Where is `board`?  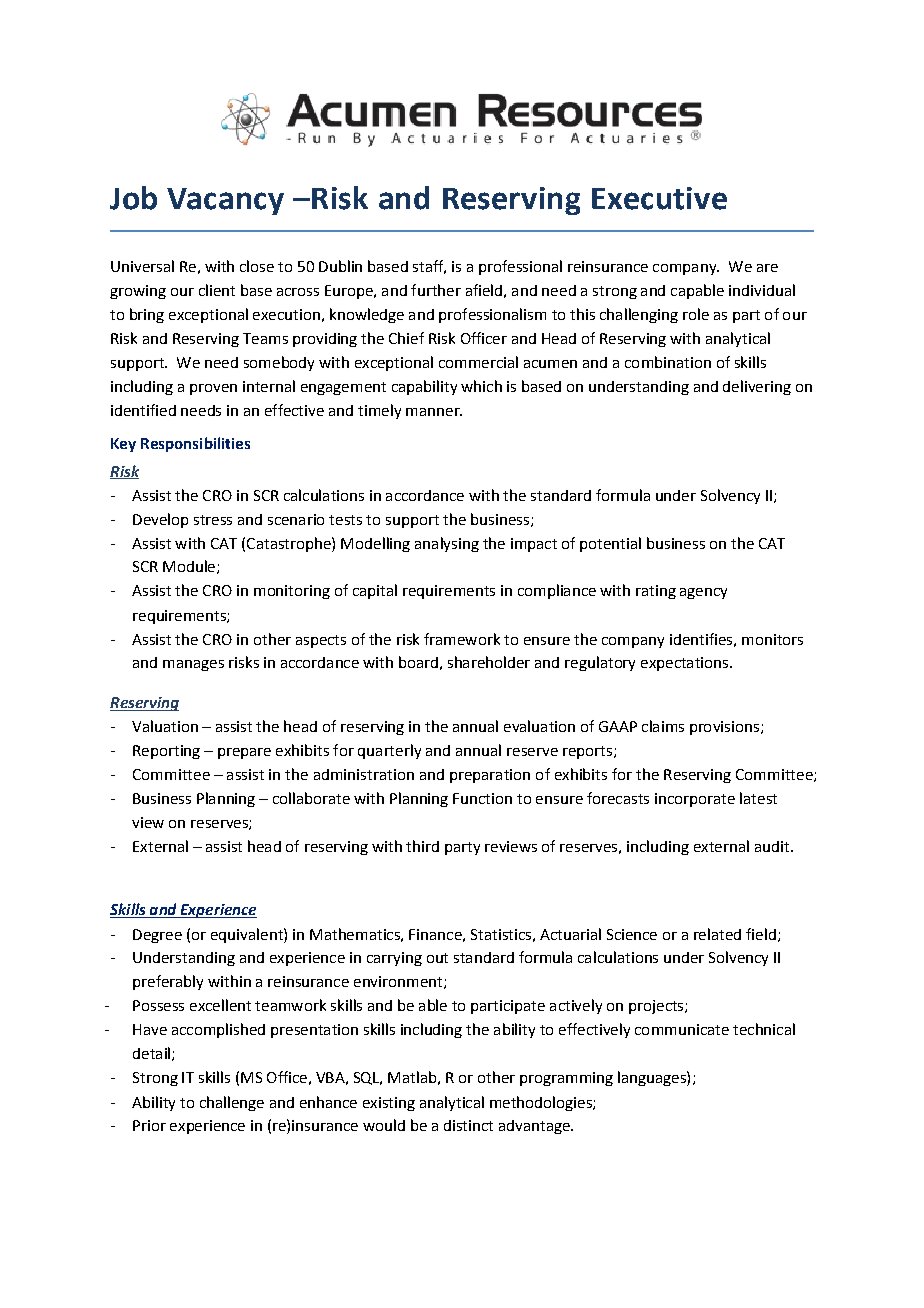
board is located at coordinates (418, 662).
